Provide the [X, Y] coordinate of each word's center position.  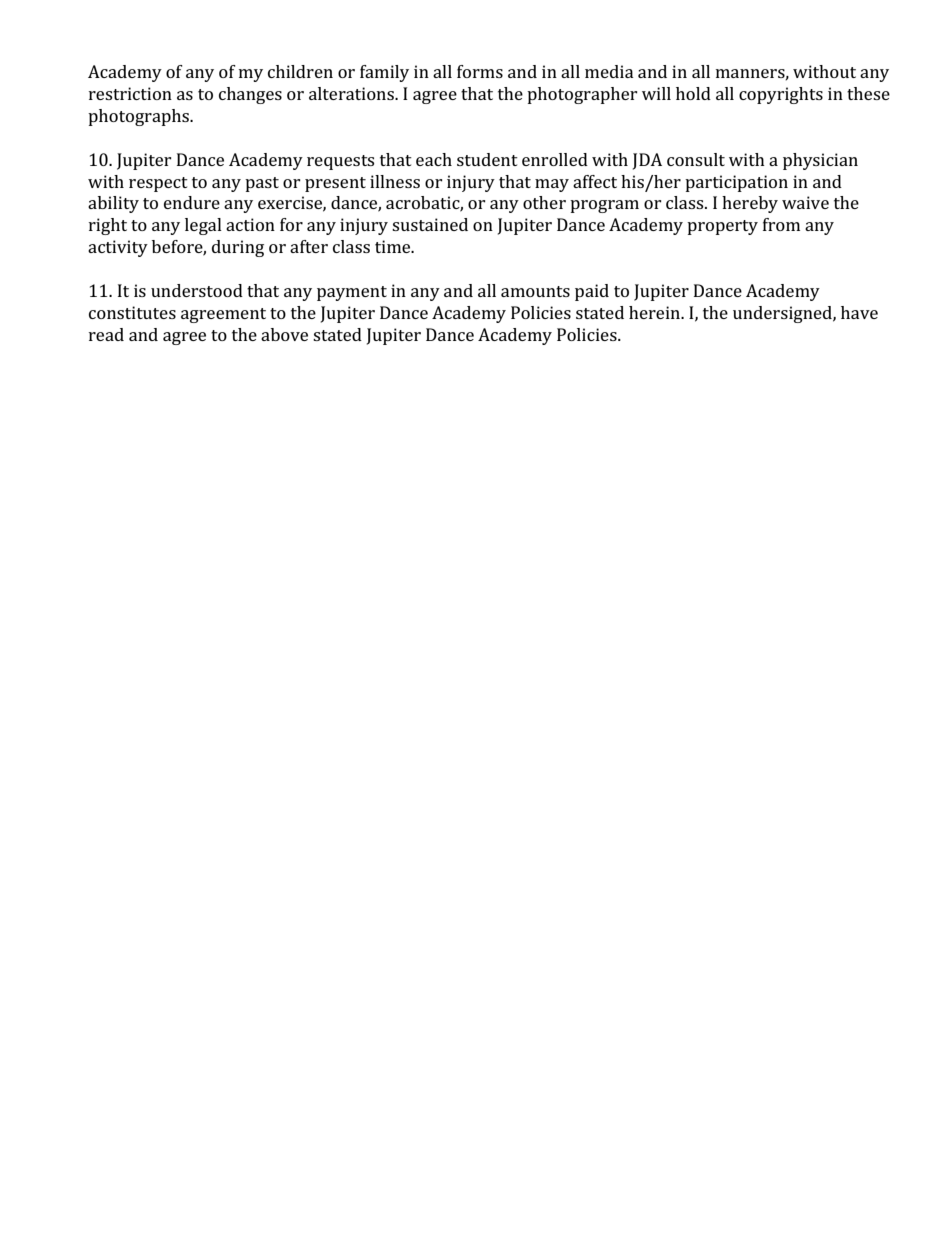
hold [693, 93]
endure [192, 202]
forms [480, 71]
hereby [750, 204]
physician [820, 161]
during [238, 248]
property [722, 227]
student [487, 159]
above [284, 334]
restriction [130, 93]
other [544, 202]
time [394, 246]
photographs [139, 117]
